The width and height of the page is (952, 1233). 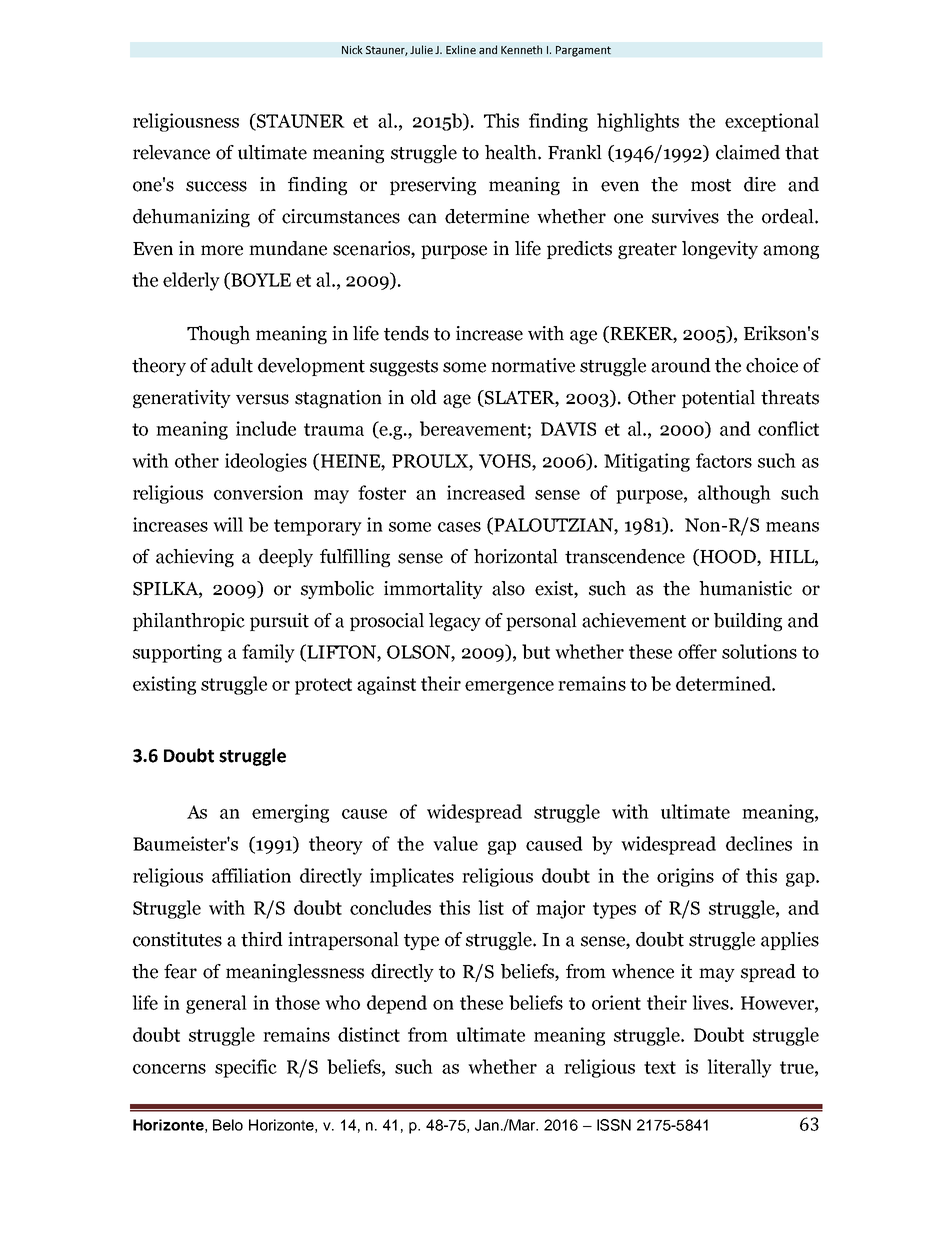 What do you see at coordinates (508, 588) in the page?
I see `also` at bounding box center [508, 588].
